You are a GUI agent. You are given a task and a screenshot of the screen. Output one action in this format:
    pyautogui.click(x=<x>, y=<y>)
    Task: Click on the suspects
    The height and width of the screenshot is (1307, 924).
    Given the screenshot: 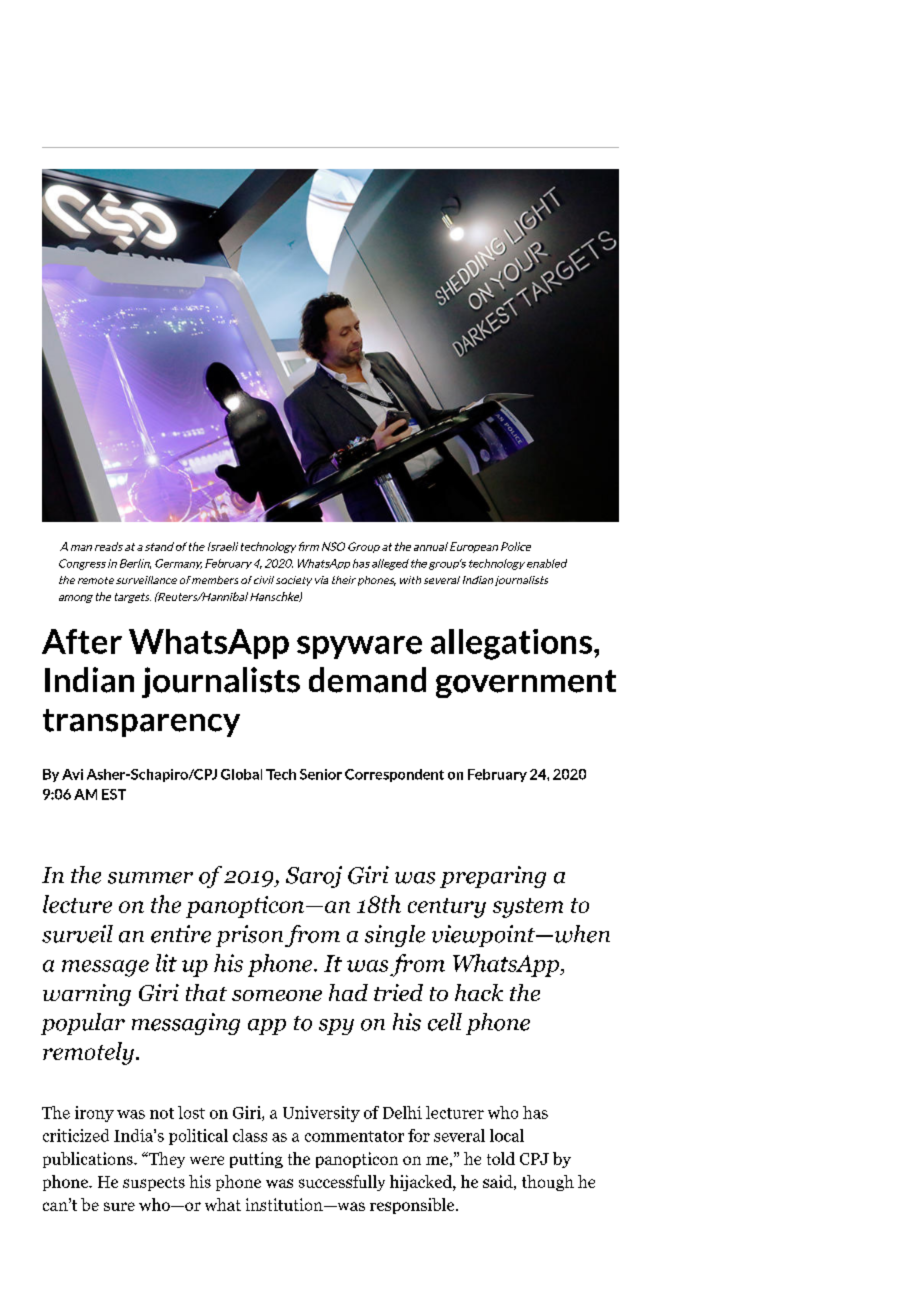 What is the action you would take?
    pyautogui.click(x=154, y=1184)
